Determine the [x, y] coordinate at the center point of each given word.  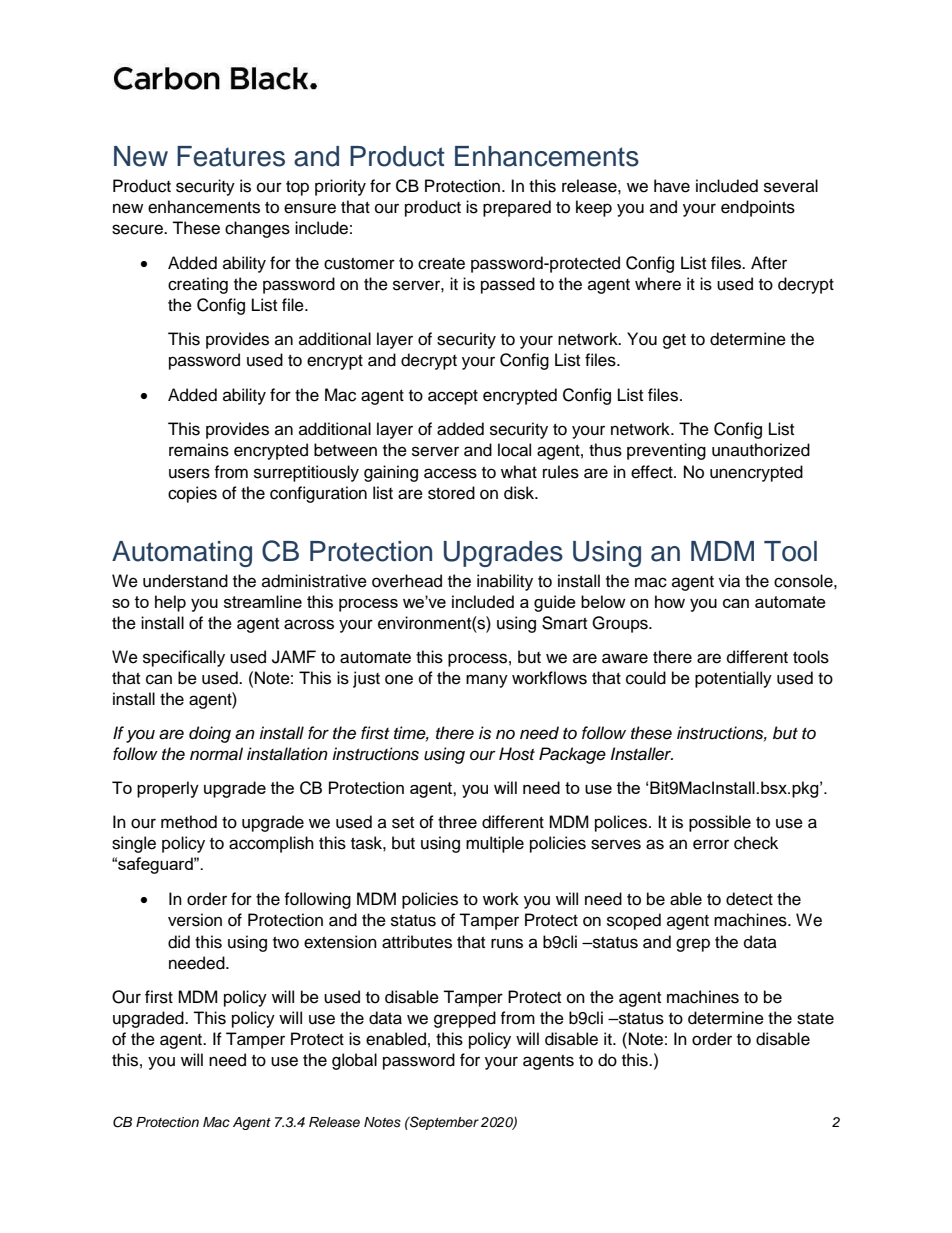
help [170, 603]
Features [231, 156]
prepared [517, 208]
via [729, 581]
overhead [407, 581]
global [354, 1061]
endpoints [758, 208]
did [179, 942]
